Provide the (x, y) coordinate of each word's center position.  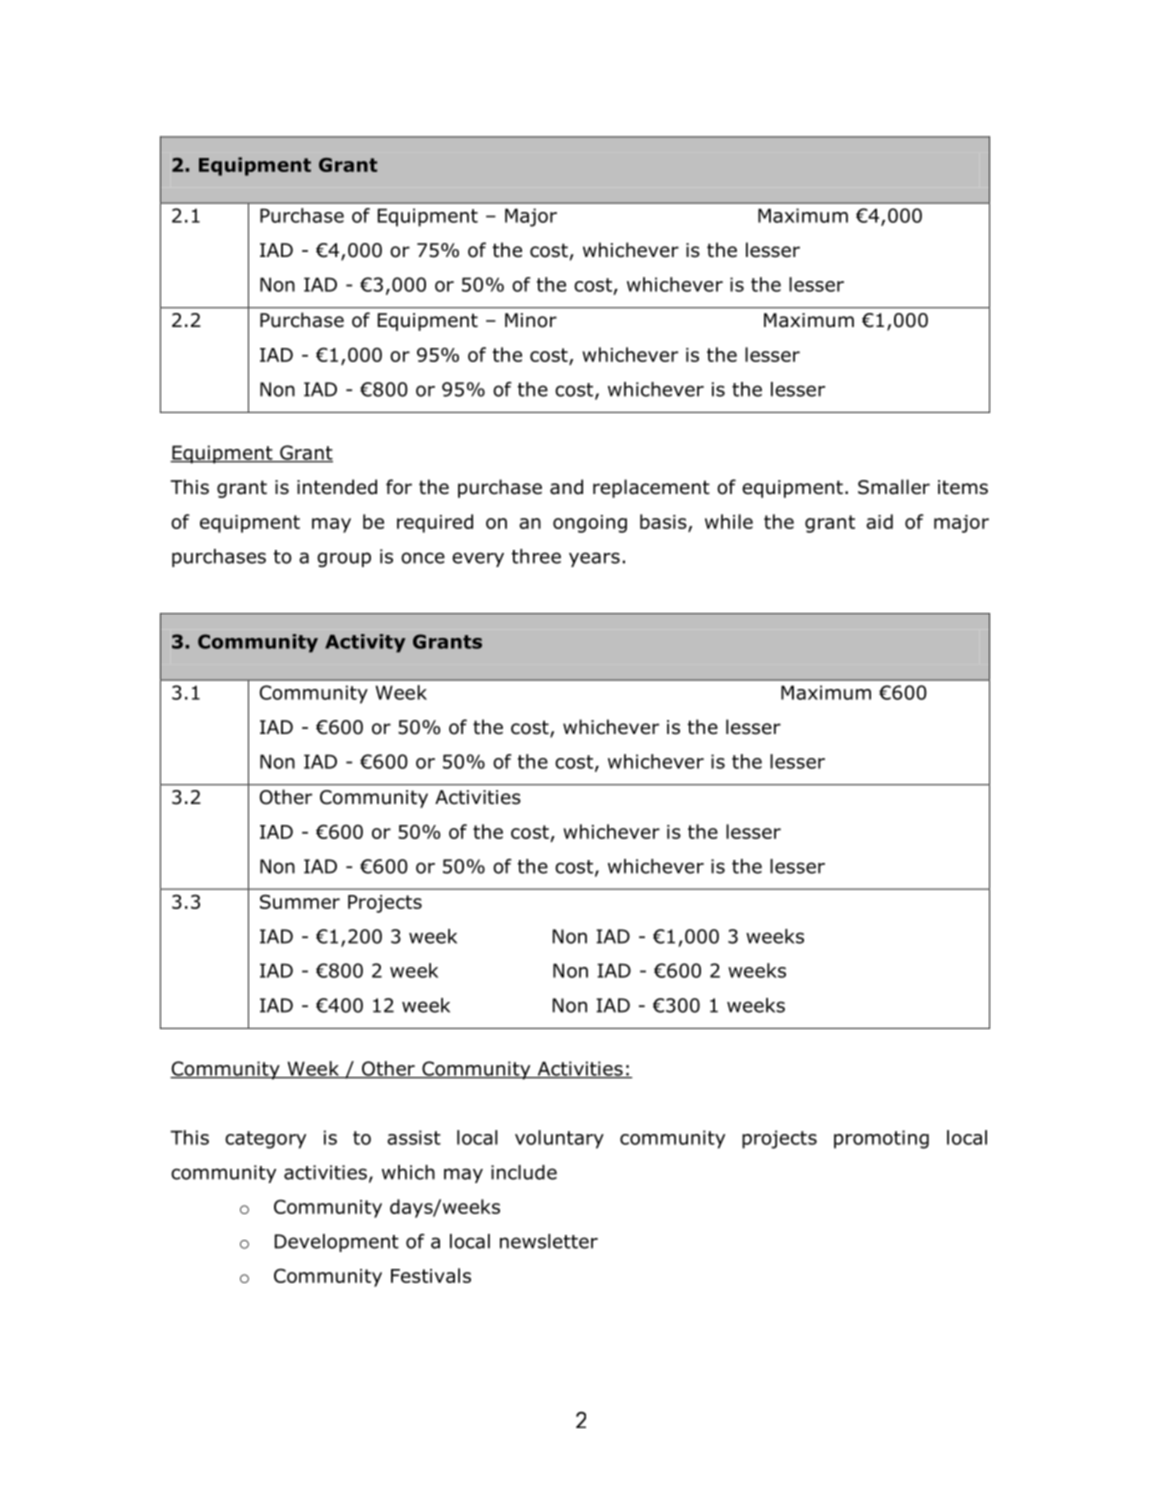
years (594, 559)
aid (879, 521)
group (344, 559)
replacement (651, 488)
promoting (881, 1139)
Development (337, 1243)
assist (414, 1137)
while (729, 521)
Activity (365, 643)
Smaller (894, 487)
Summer (300, 901)
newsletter (549, 1241)
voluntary (559, 1139)
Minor (531, 320)
